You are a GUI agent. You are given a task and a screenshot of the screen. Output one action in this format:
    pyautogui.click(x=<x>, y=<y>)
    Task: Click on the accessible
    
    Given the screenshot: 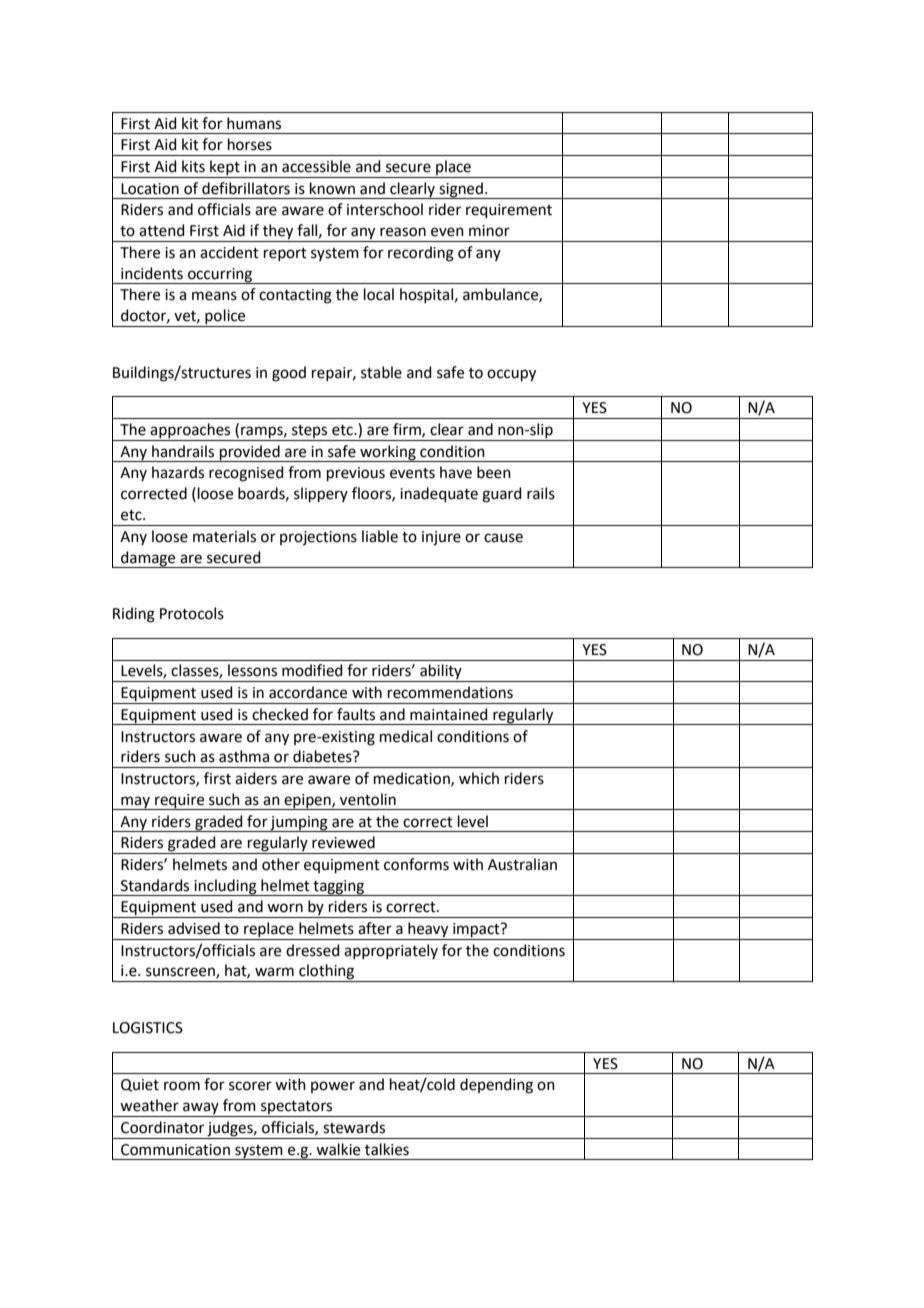 What is the action you would take?
    pyautogui.click(x=316, y=166)
